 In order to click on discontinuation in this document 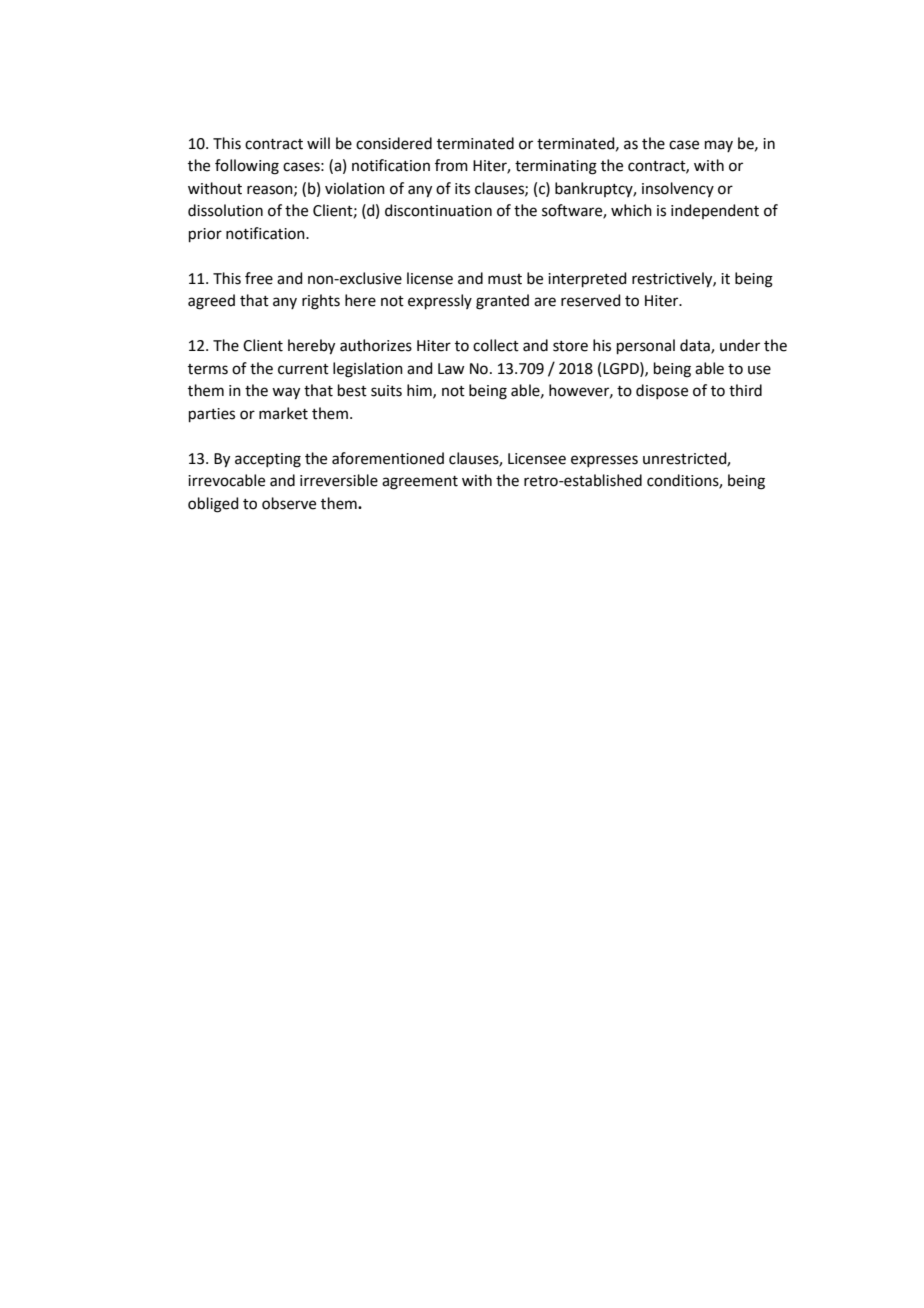, I will do `click(438, 210)`.
